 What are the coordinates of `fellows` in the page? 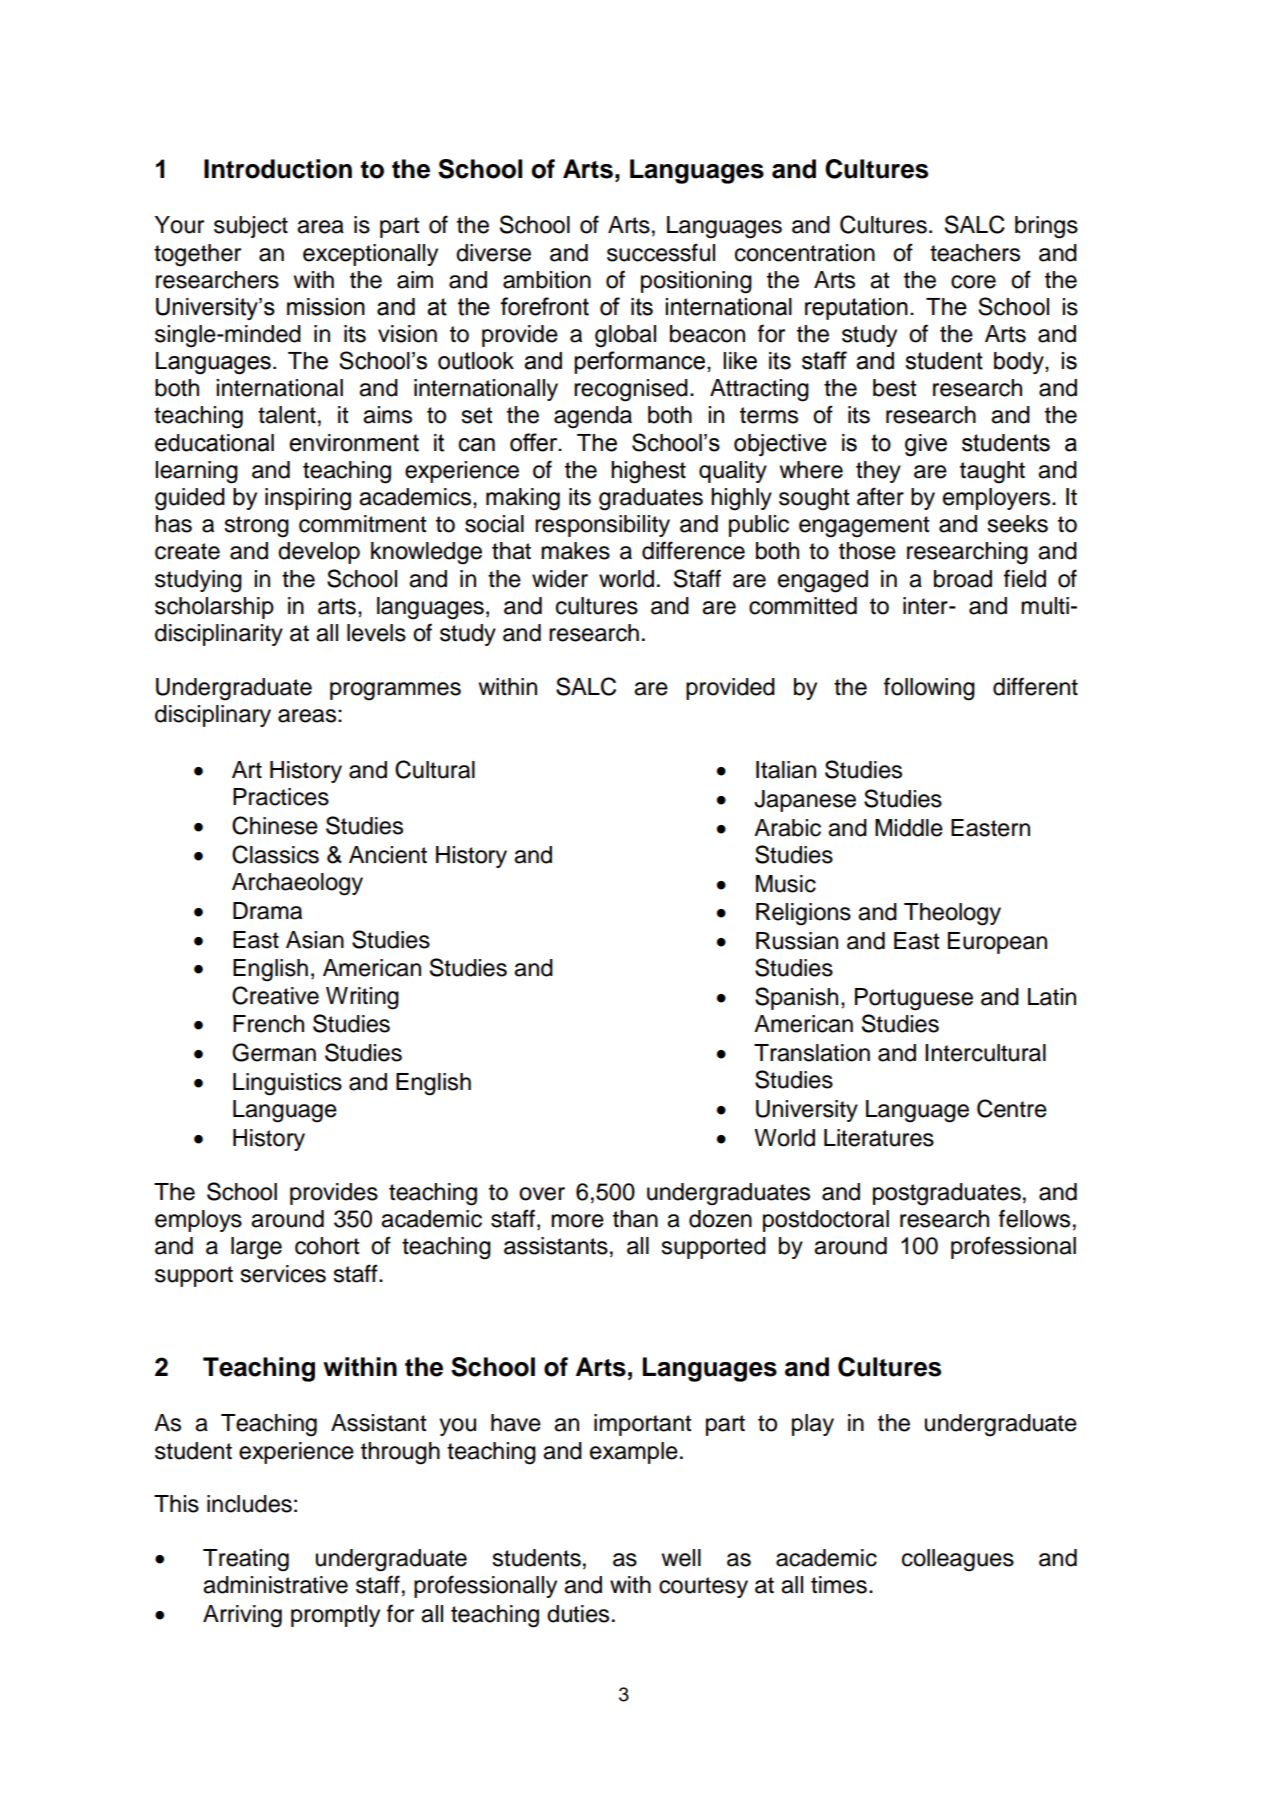 It's located at (1034, 1218).
